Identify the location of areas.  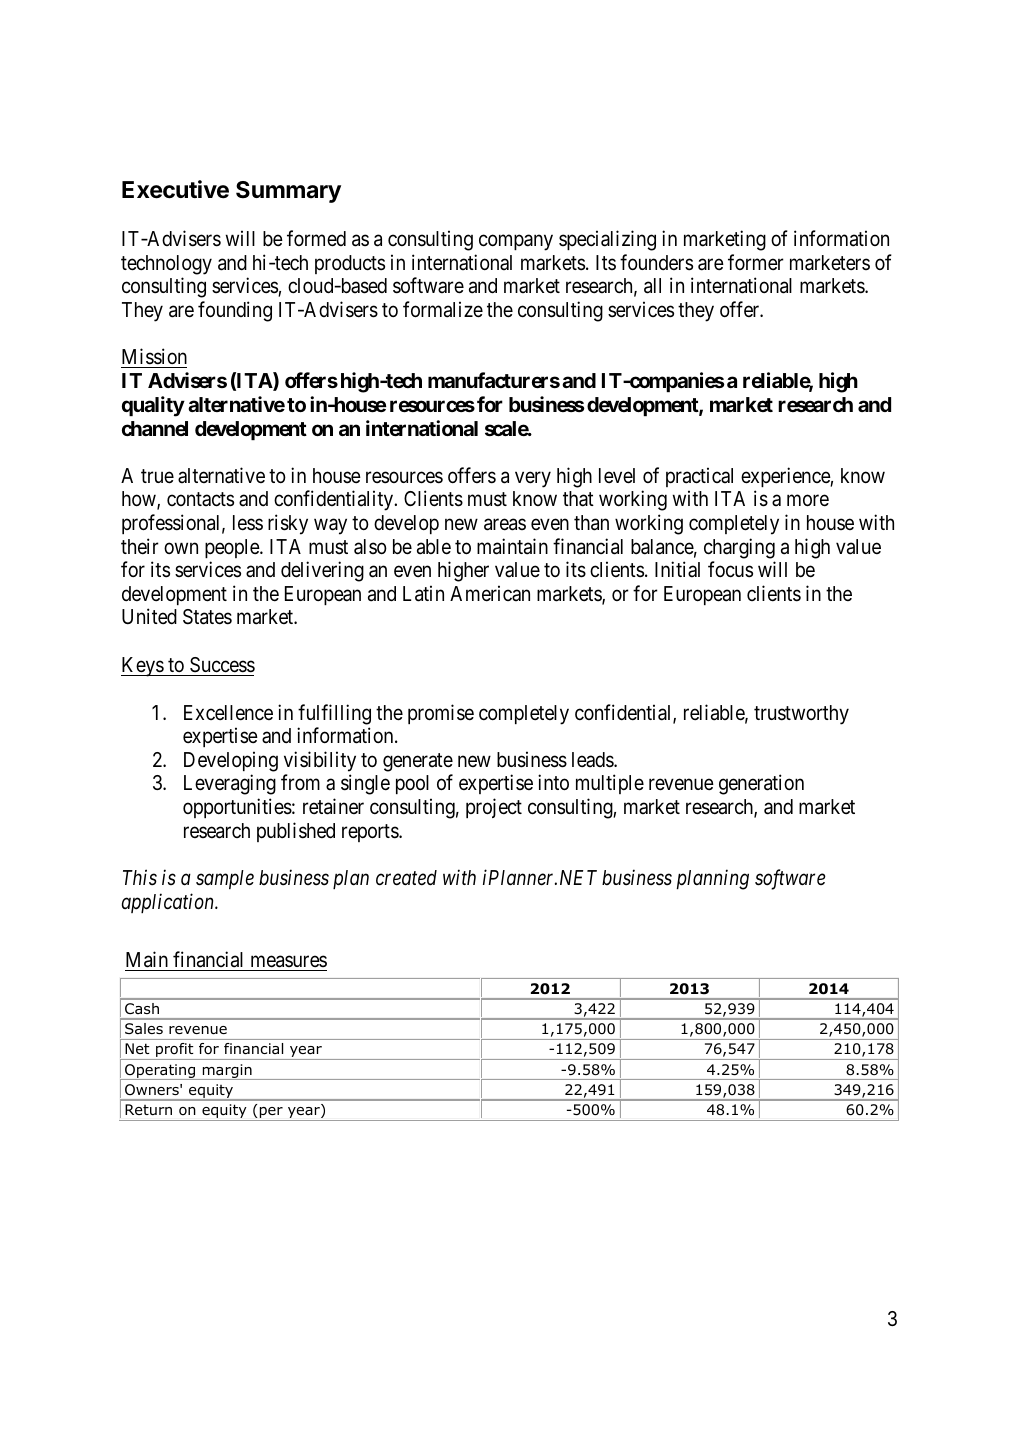
(505, 525).
